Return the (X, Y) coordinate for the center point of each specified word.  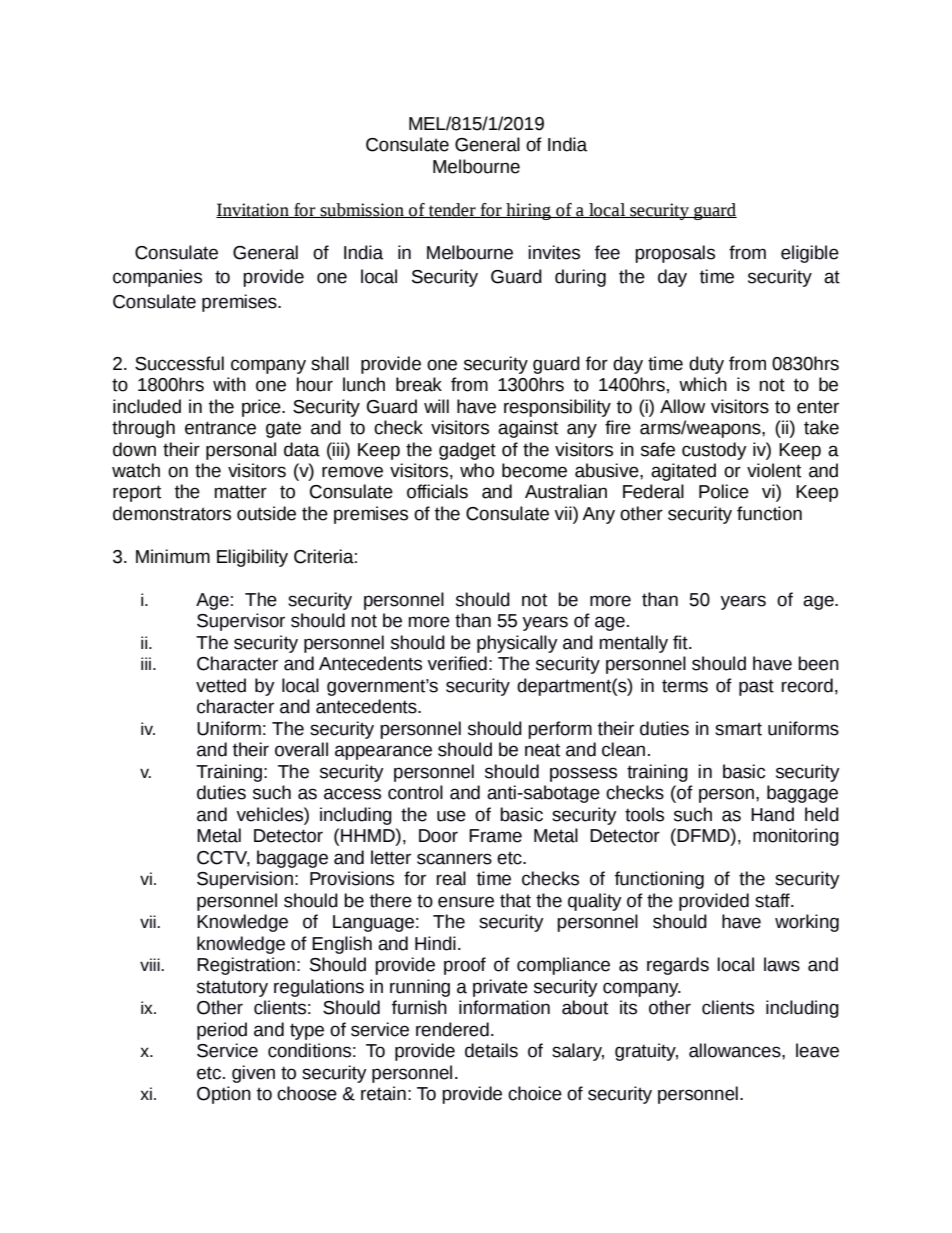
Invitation (253, 210)
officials (437, 491)
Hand (772, 814)
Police (724, 491)
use (451, 816)
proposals (675, 254)
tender (452, 210)
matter (241, 492)
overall (301, 749)
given (253, 1074)
